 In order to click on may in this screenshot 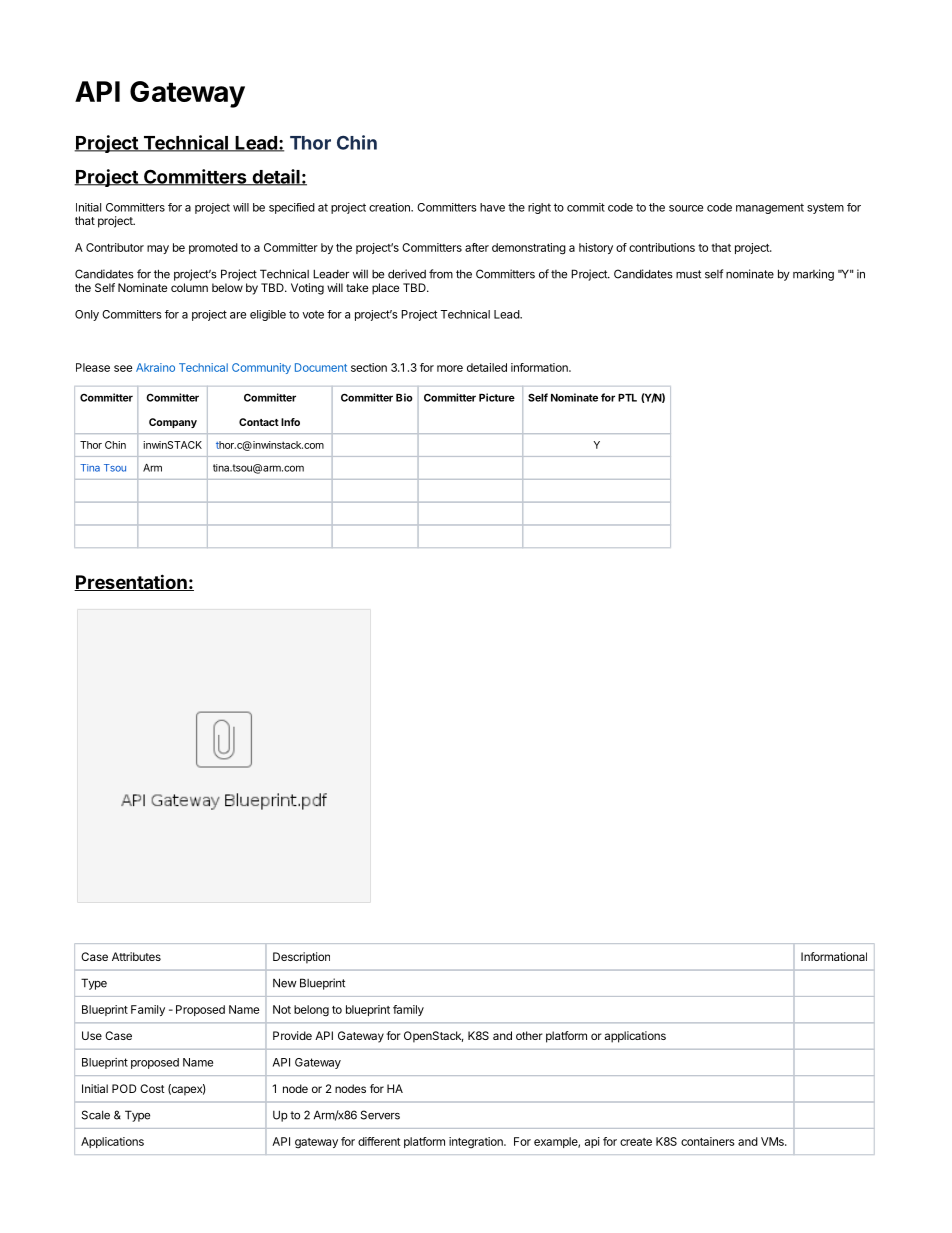, I will do `click(158, 249)`.
